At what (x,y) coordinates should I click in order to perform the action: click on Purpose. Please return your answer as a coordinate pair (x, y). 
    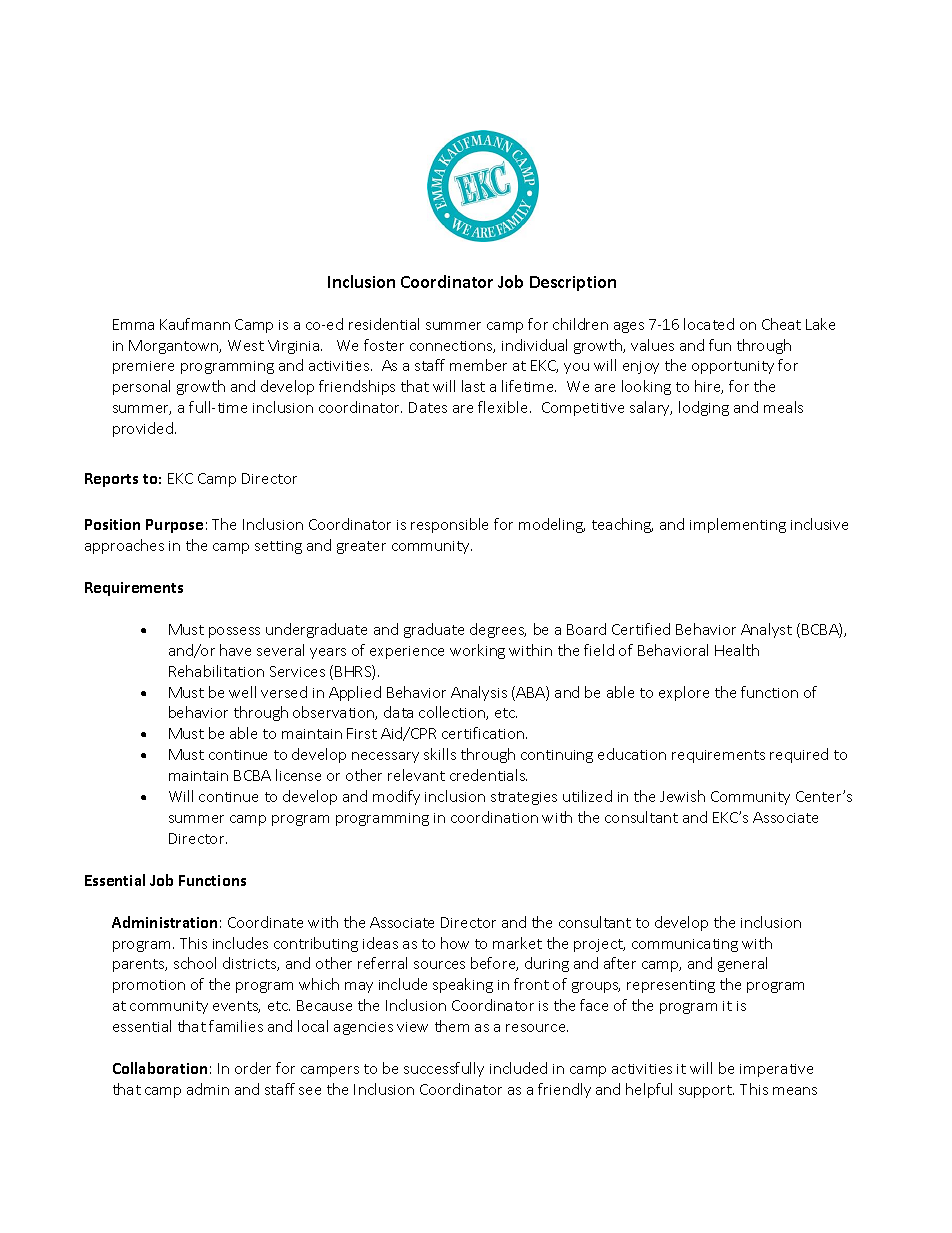
    Looking at the image, I should click on (174, 526).
